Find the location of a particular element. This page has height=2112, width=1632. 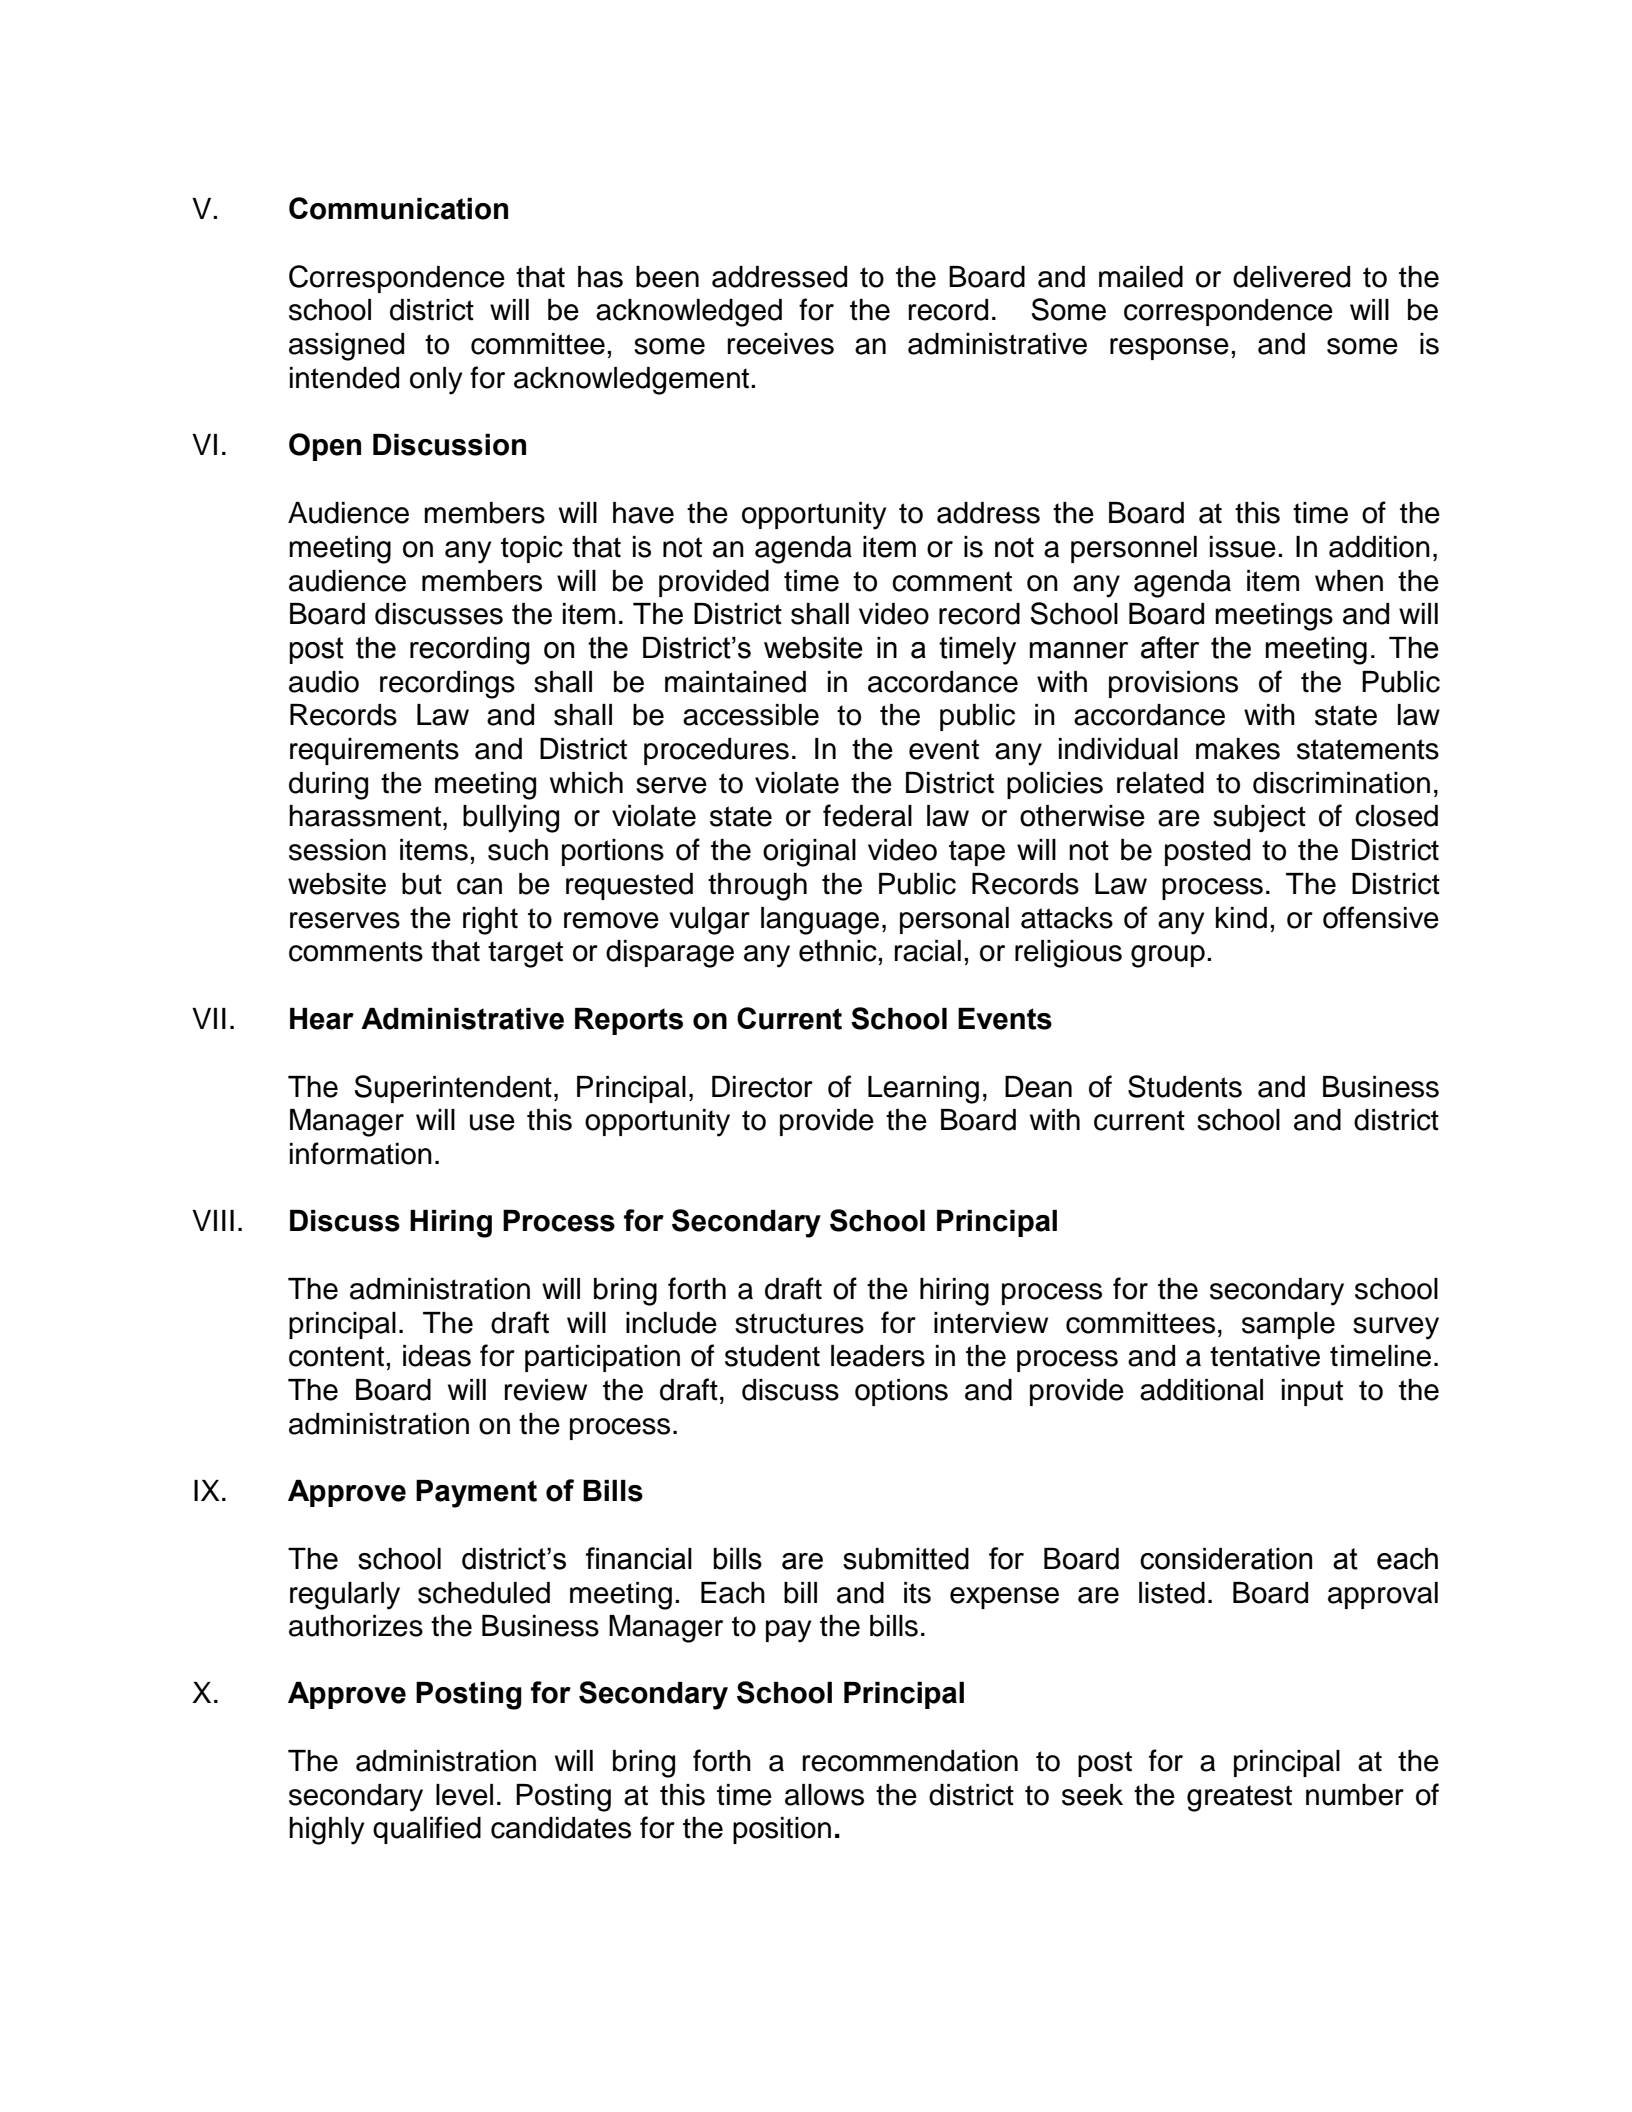

delivered is located at coordinates (1291, 277).
